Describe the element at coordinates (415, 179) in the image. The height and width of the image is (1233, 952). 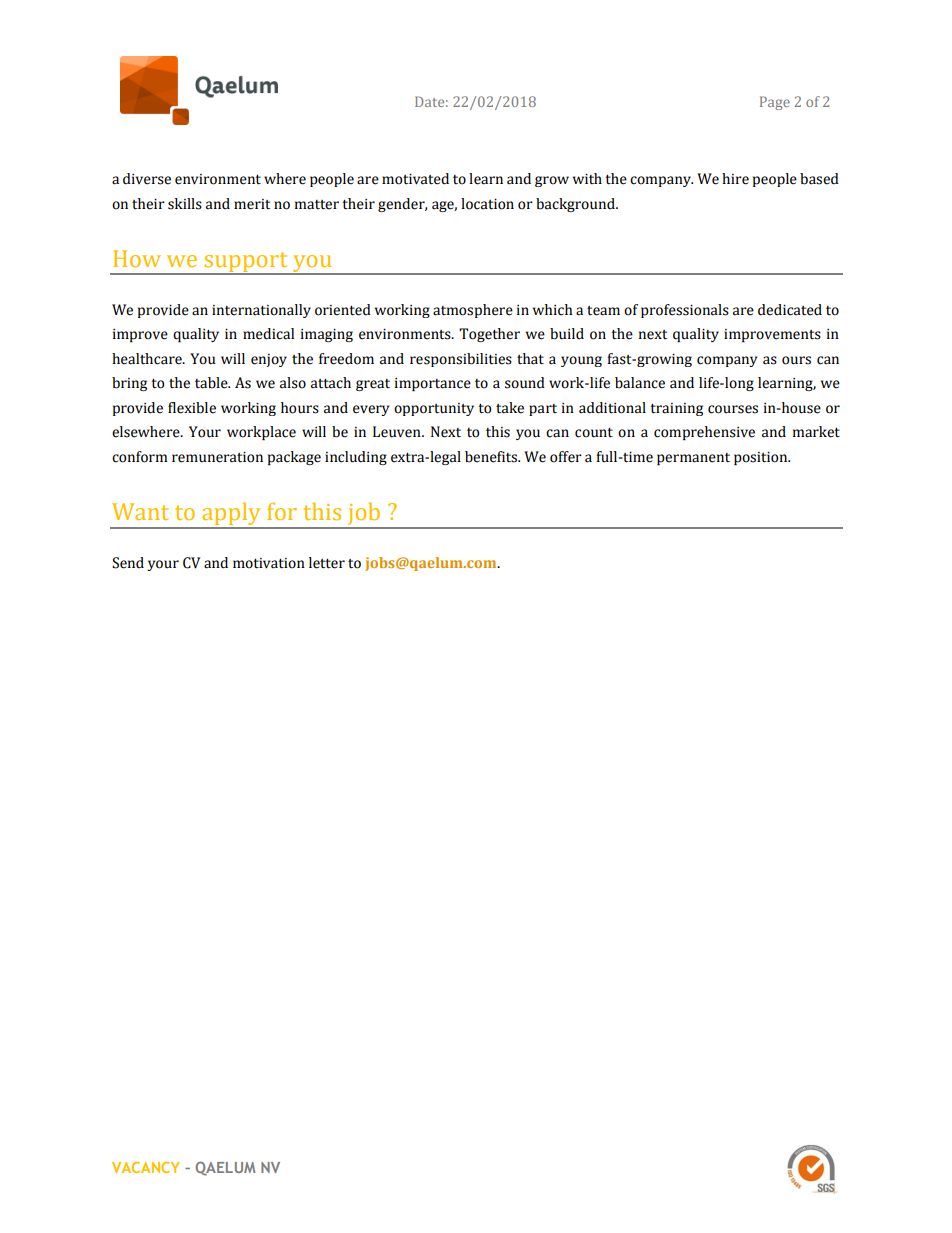
I see `motivated` at that location.
